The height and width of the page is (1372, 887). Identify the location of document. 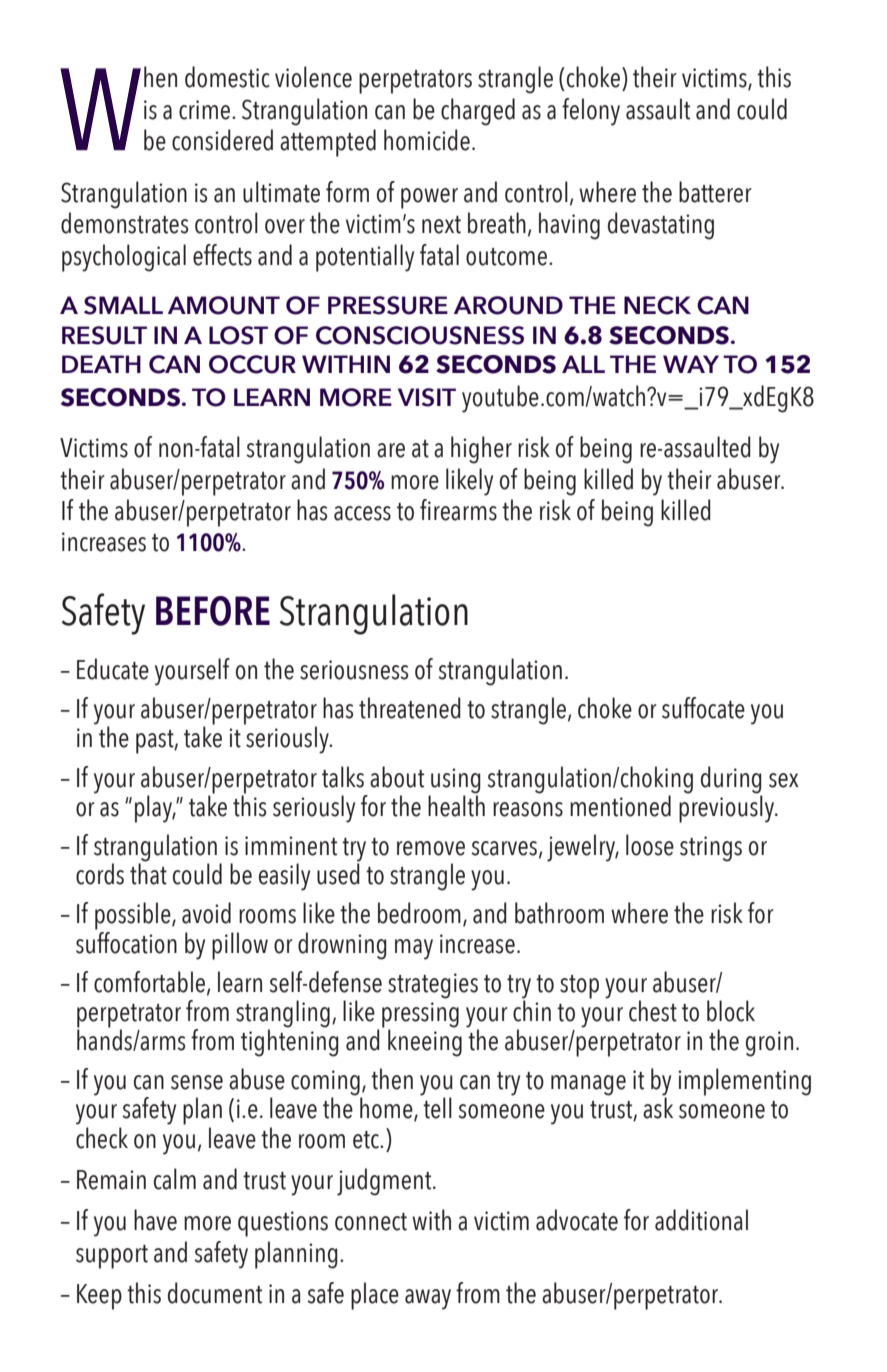
(215, 1293).
